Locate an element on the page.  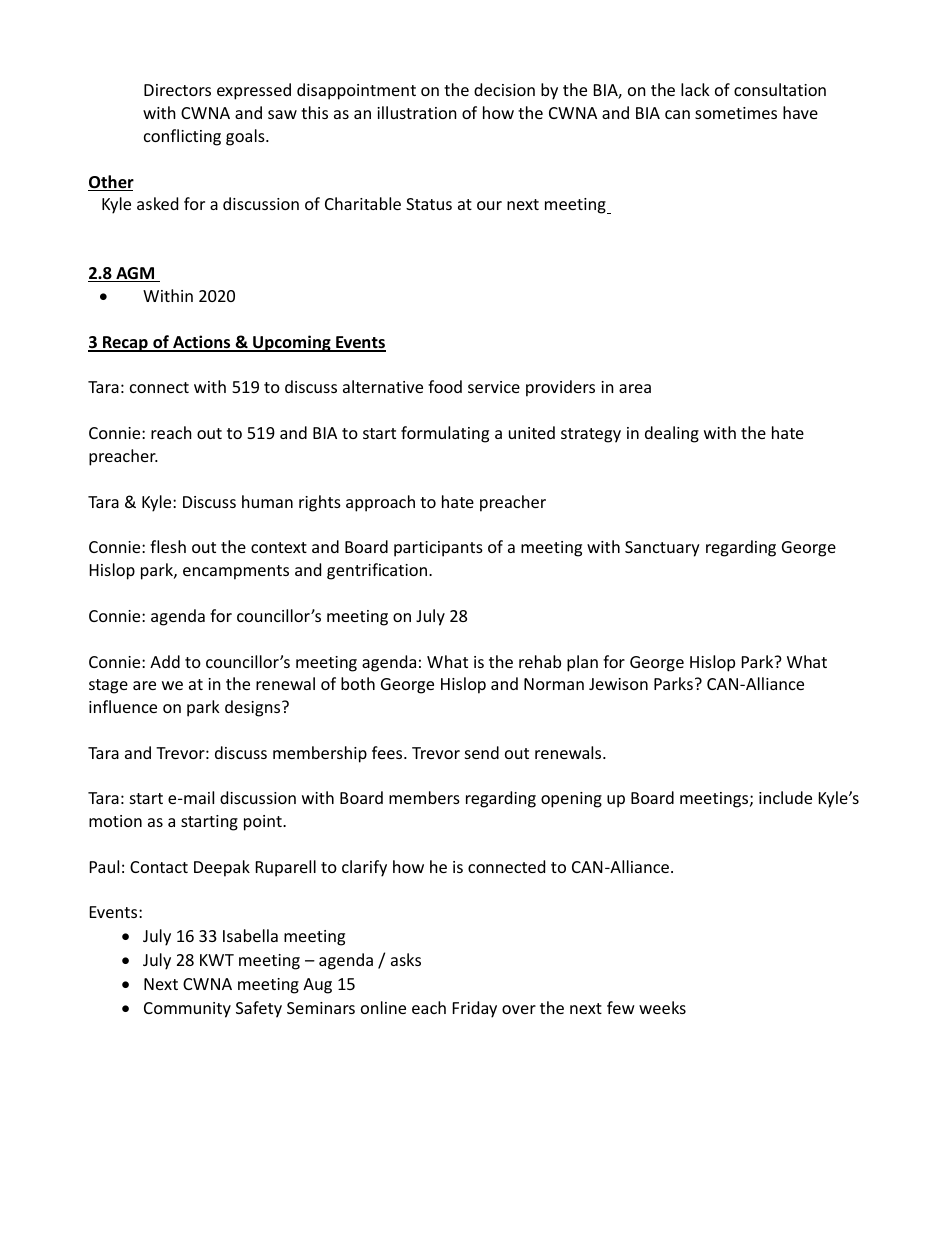
Actions is located at coordinates (202, 343).
